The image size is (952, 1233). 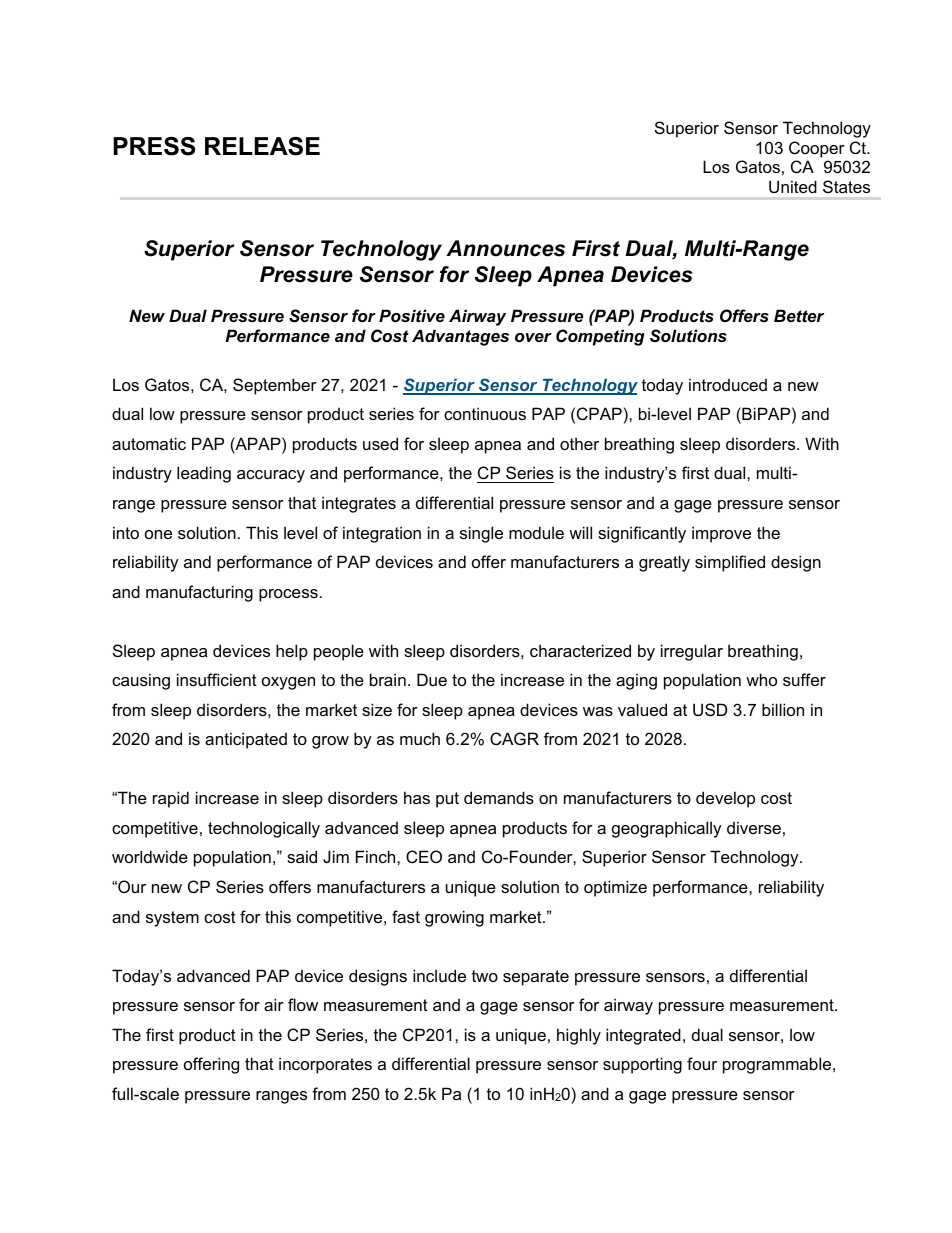 I want to click on diverse, so click(x=754, y=827).
